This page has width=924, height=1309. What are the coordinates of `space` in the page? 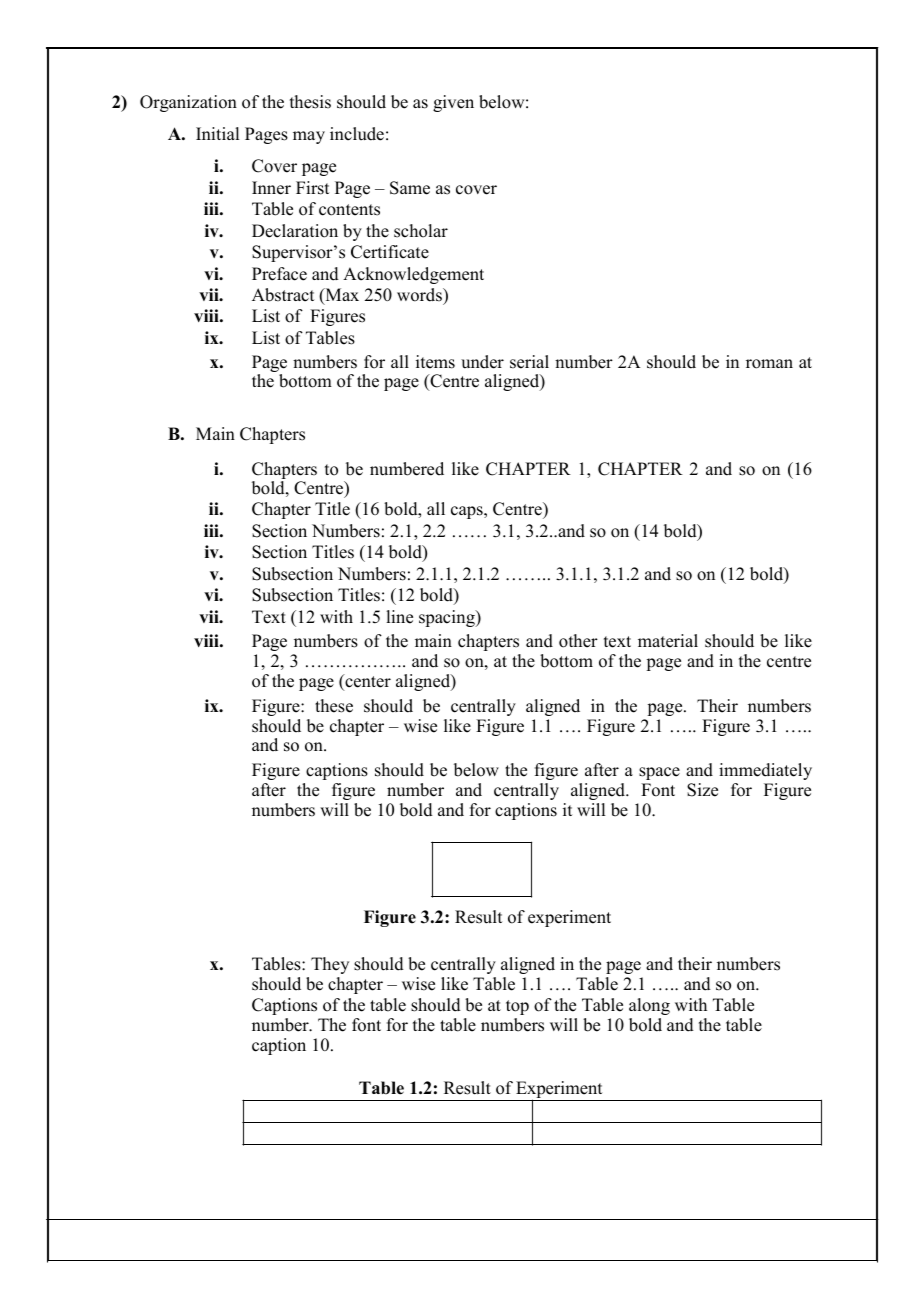 It's located at (659, 773).
